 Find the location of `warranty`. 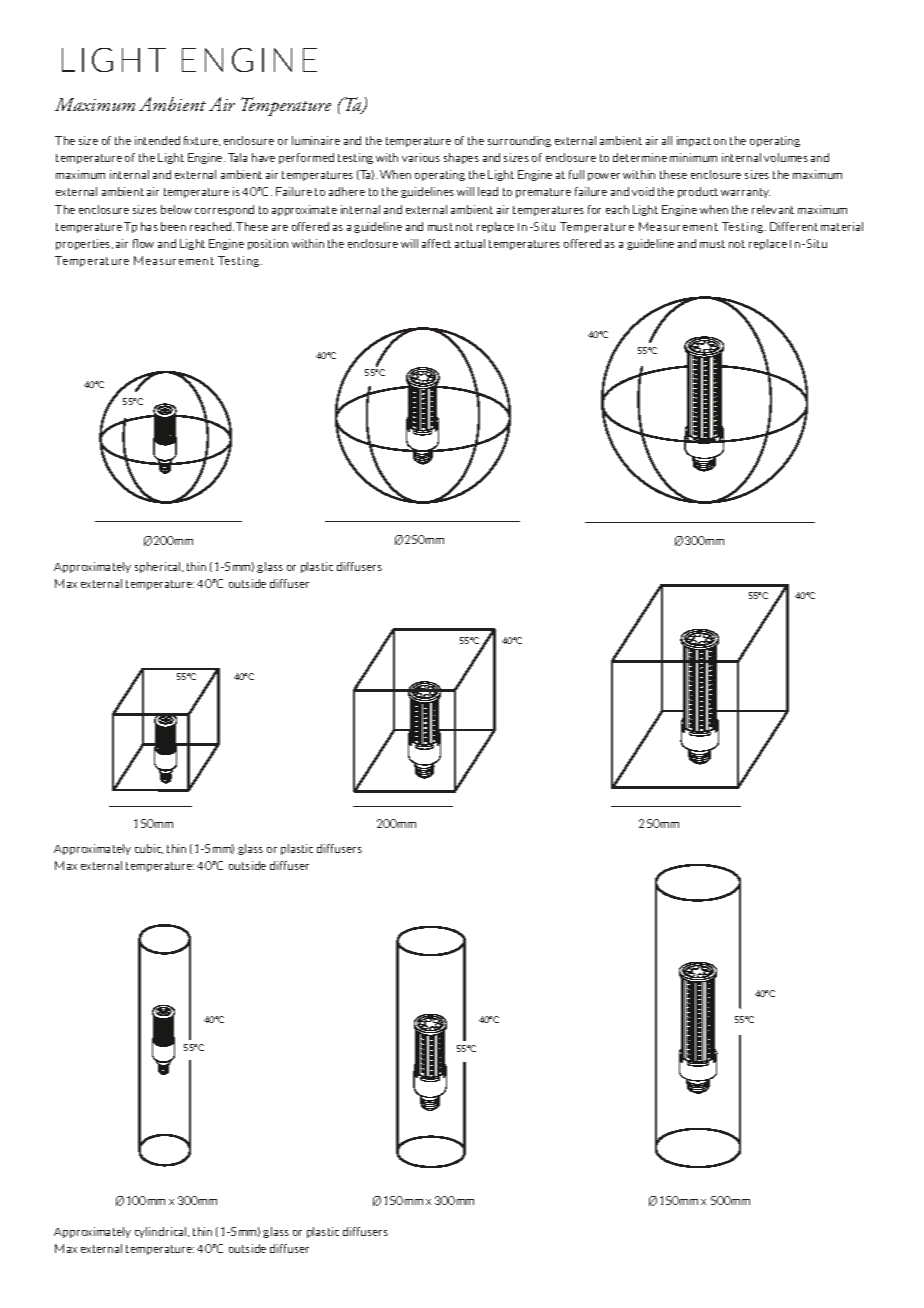

warranty is located at coordinates (745, 193).
